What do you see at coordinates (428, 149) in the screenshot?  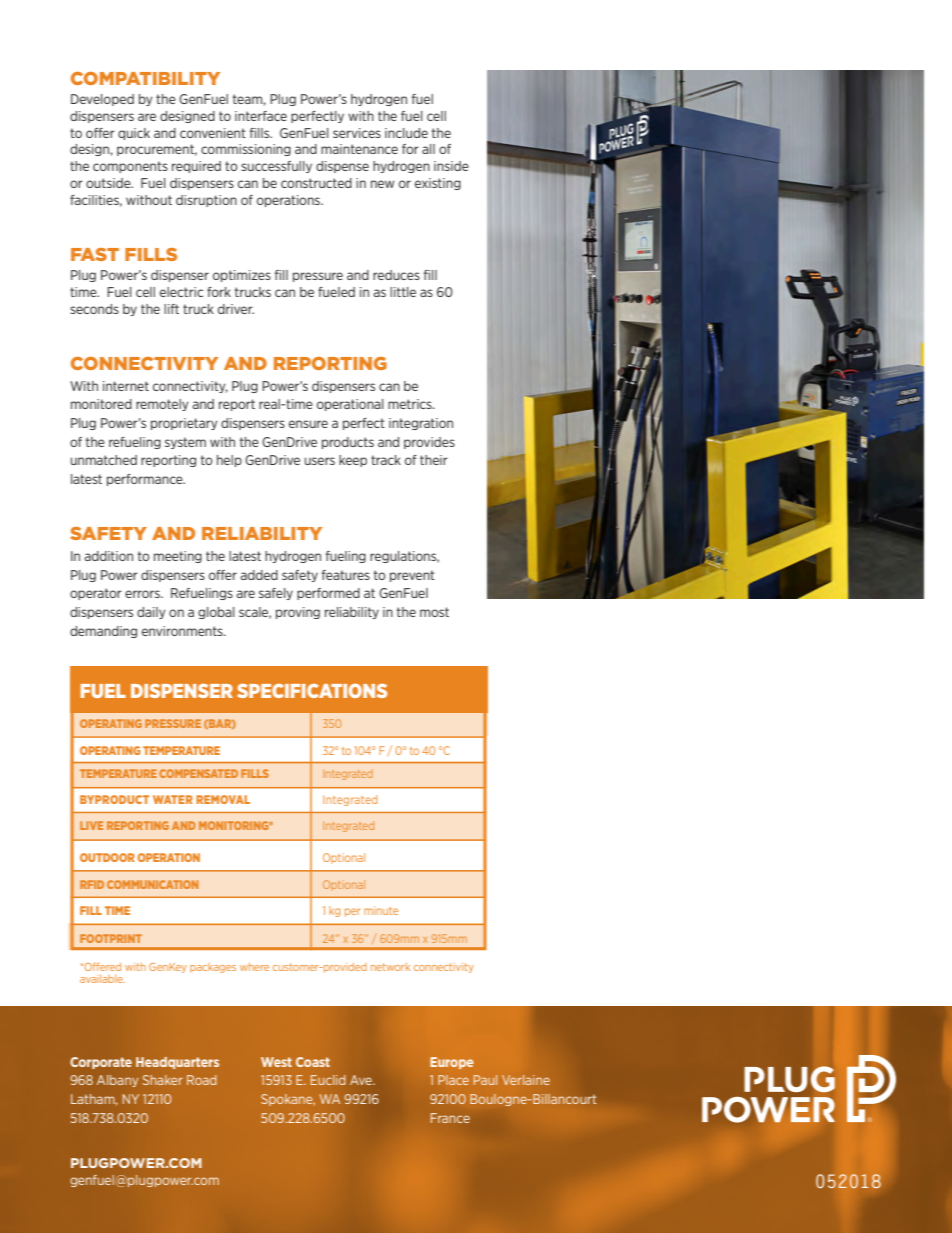 I see `all` at bounding box center [428, 149].
